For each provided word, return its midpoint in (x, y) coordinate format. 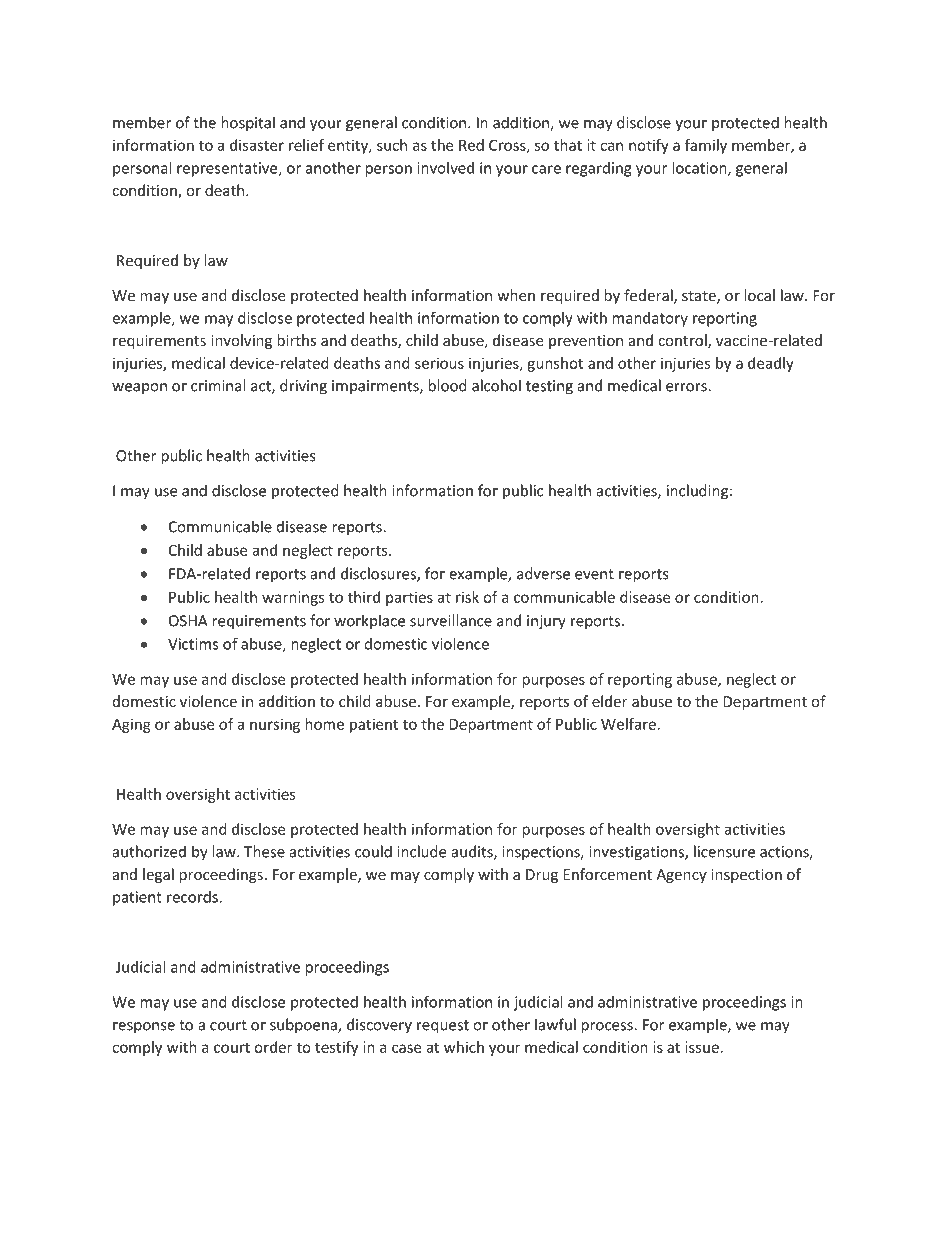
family (706, 146)
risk (467, 597)
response (144, 1028)
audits (473, 852)
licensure (724, 851)
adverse (543, 573)
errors (687, 387)
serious (439, 363)
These (264, 851)
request (443, 1027)
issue (702, 1047)
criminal (218, 385)
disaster (257, 145)
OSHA (188, 621)
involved (445, 168)
